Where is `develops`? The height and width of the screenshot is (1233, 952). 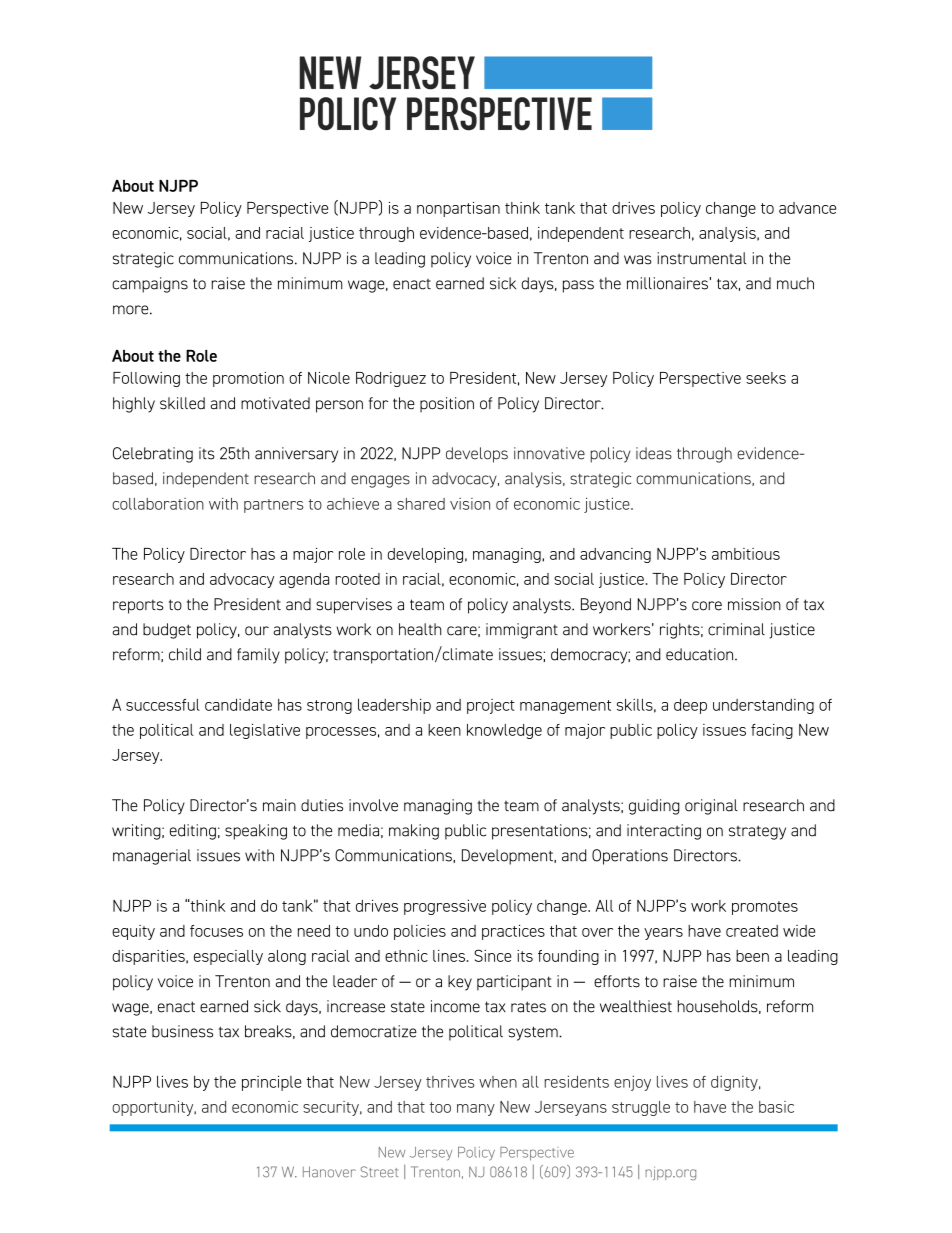 develops is located at coordinates (477, 455).
